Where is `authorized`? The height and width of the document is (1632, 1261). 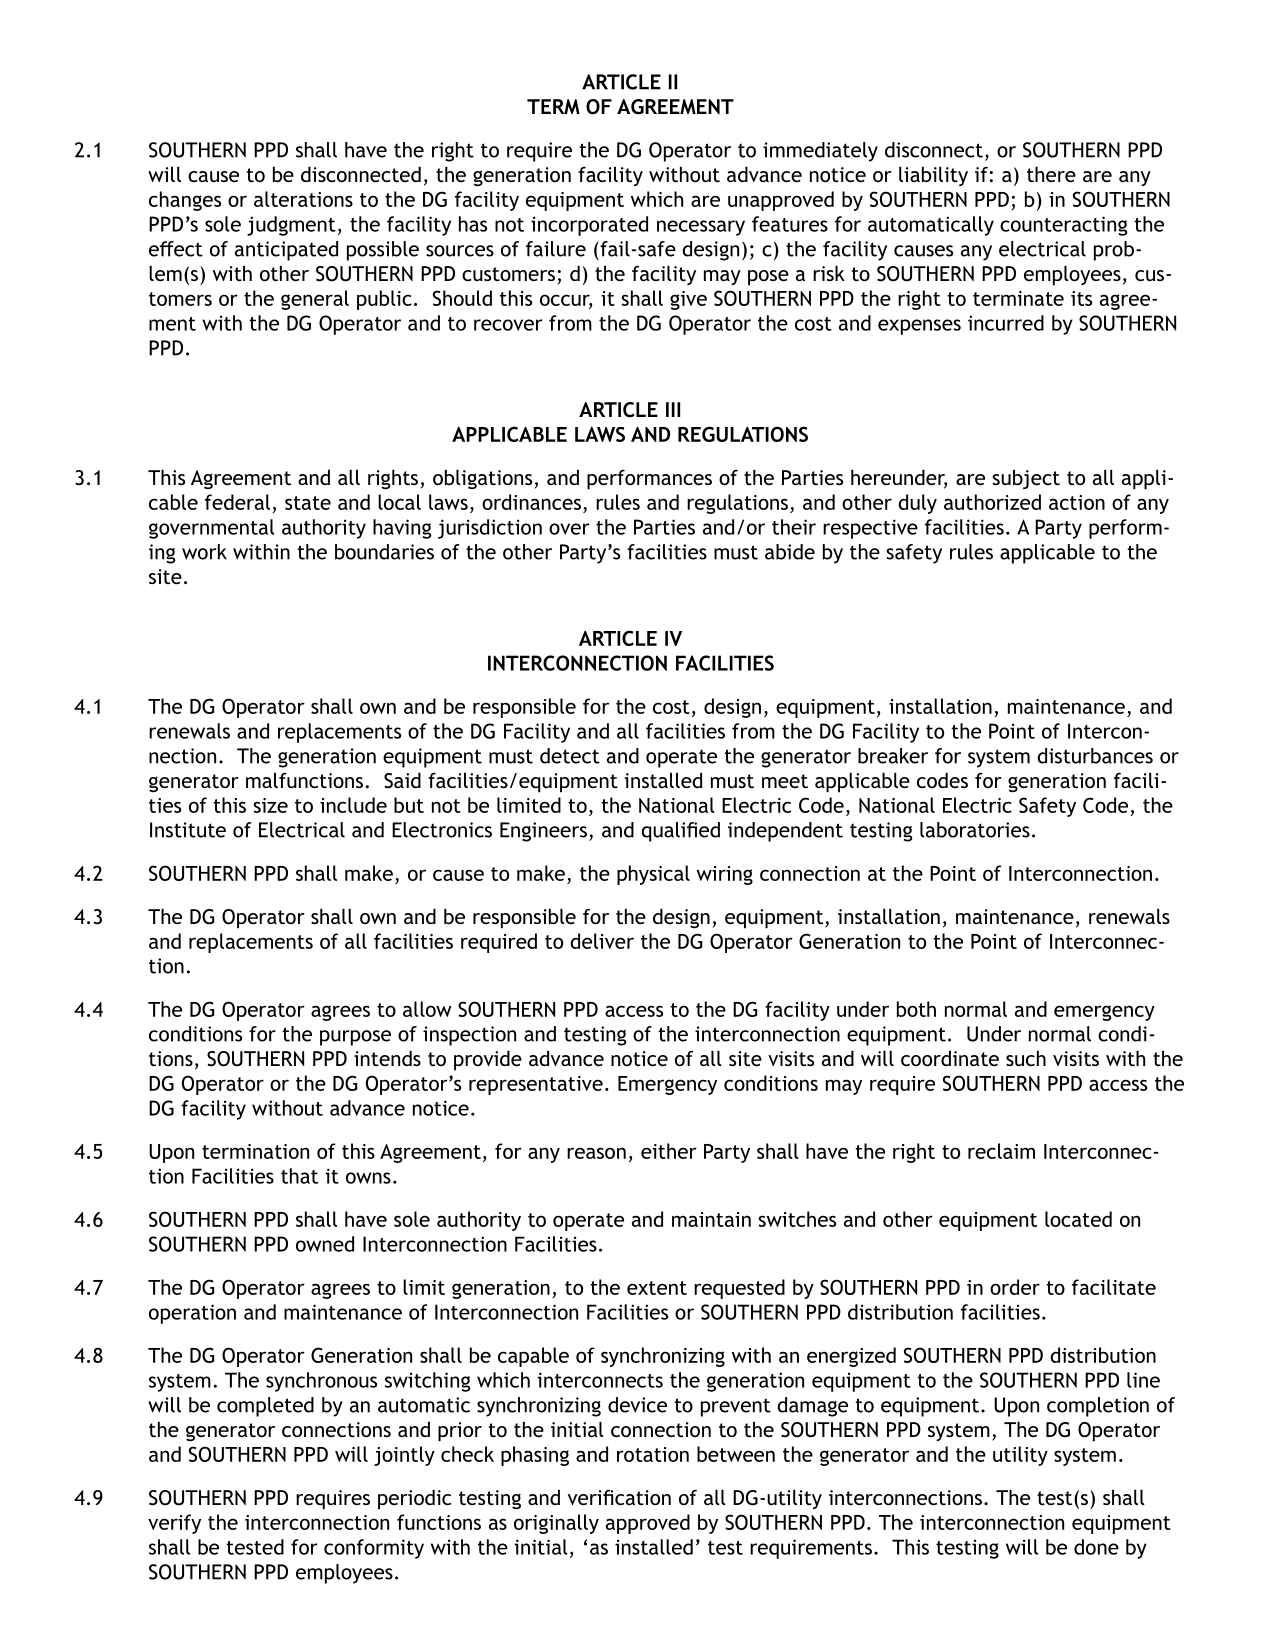 authorized is located at coordinates (992, 502).
